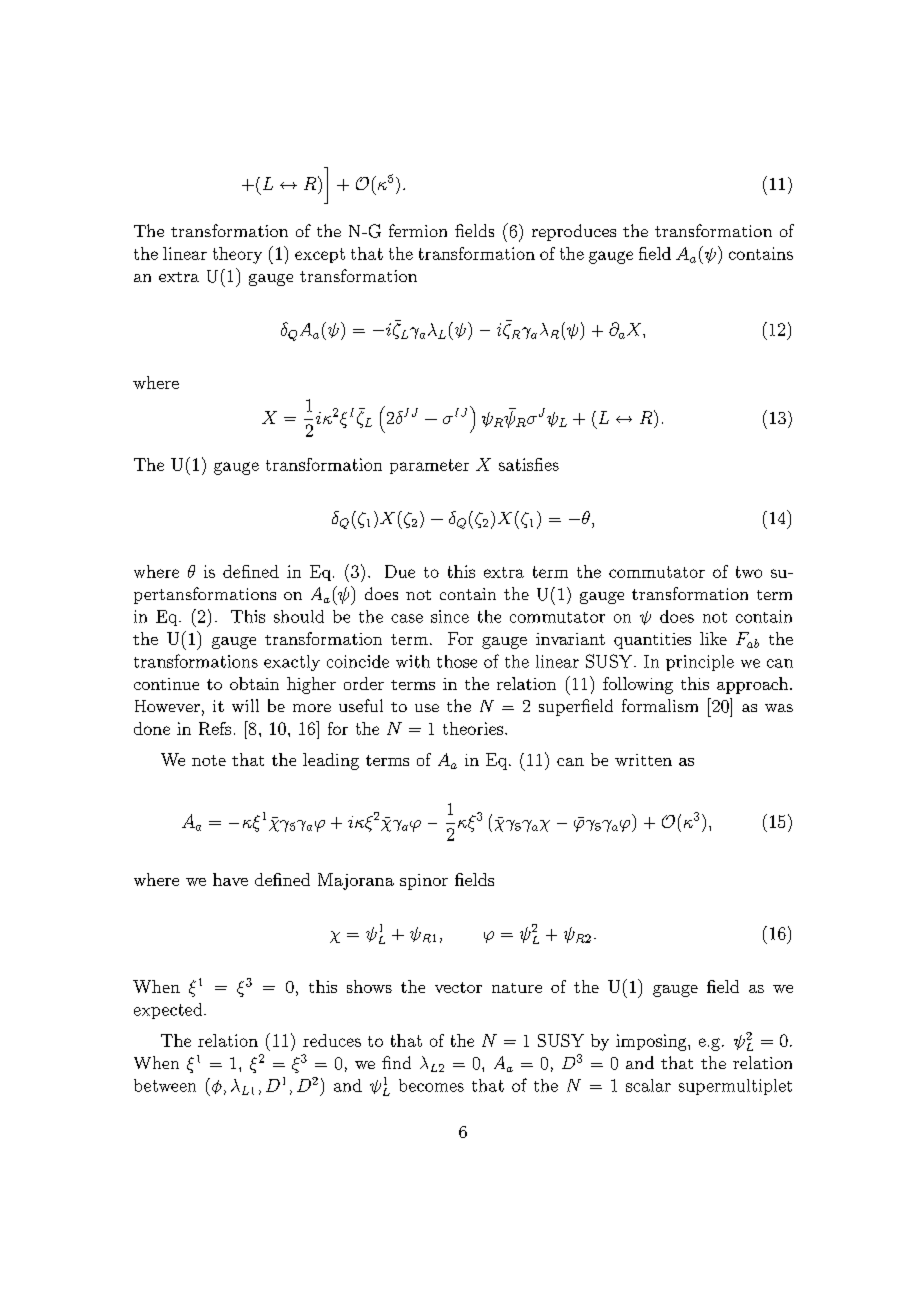 Image resolution: width=924 pixels, height=1308 pixels. Describe the element at coordinates (431, 1085) in the document. I see `becomes` at that location.
